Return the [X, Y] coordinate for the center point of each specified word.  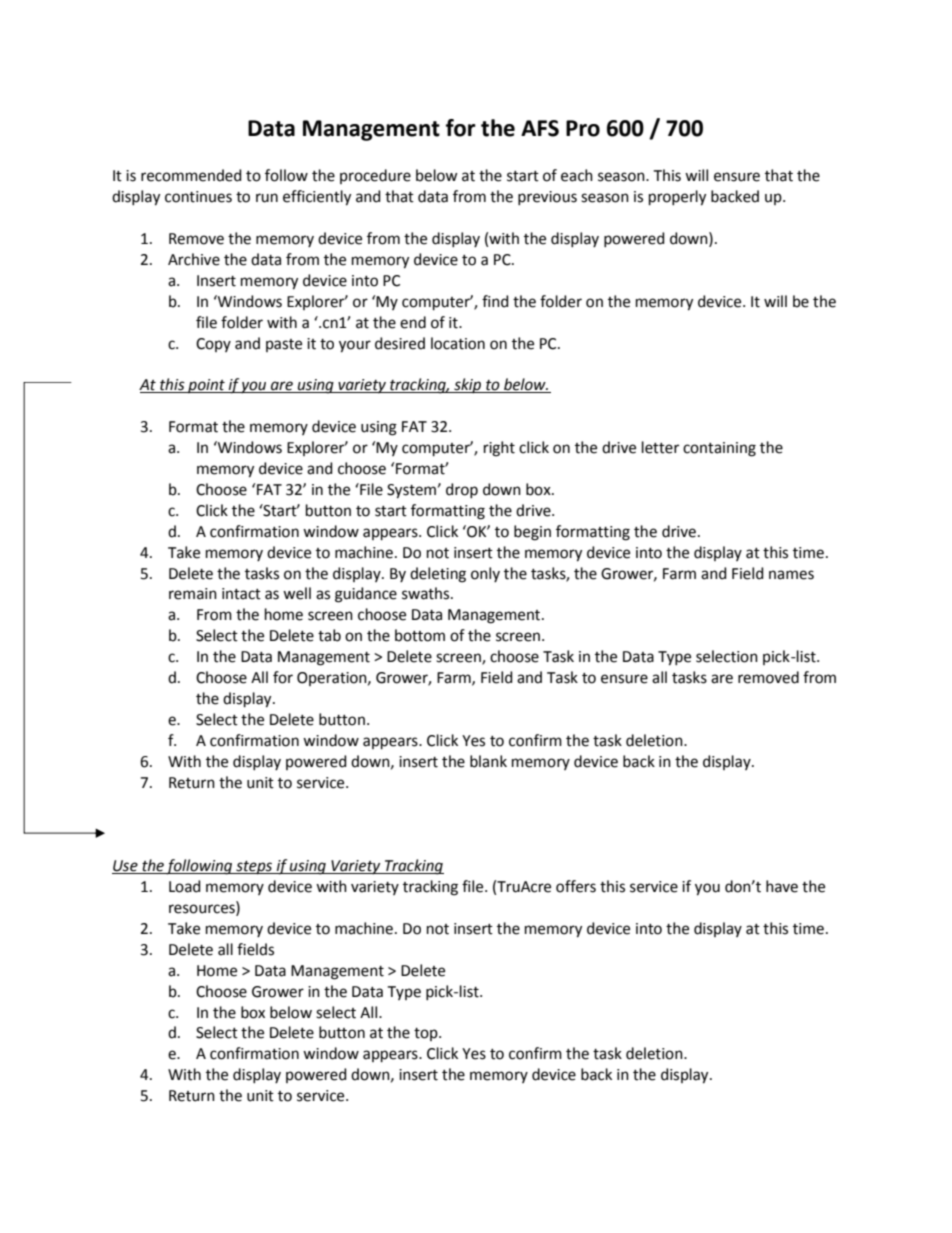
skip [467, 385]
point [206, 386]
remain [193, 594]
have [782, 886]
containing [719, 449]
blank [488, 761]
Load [185, 886]
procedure [375, 176]
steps [254, 868]
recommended [191, 175]
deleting [438, 575]
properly [677, 198]
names [791, 575]
